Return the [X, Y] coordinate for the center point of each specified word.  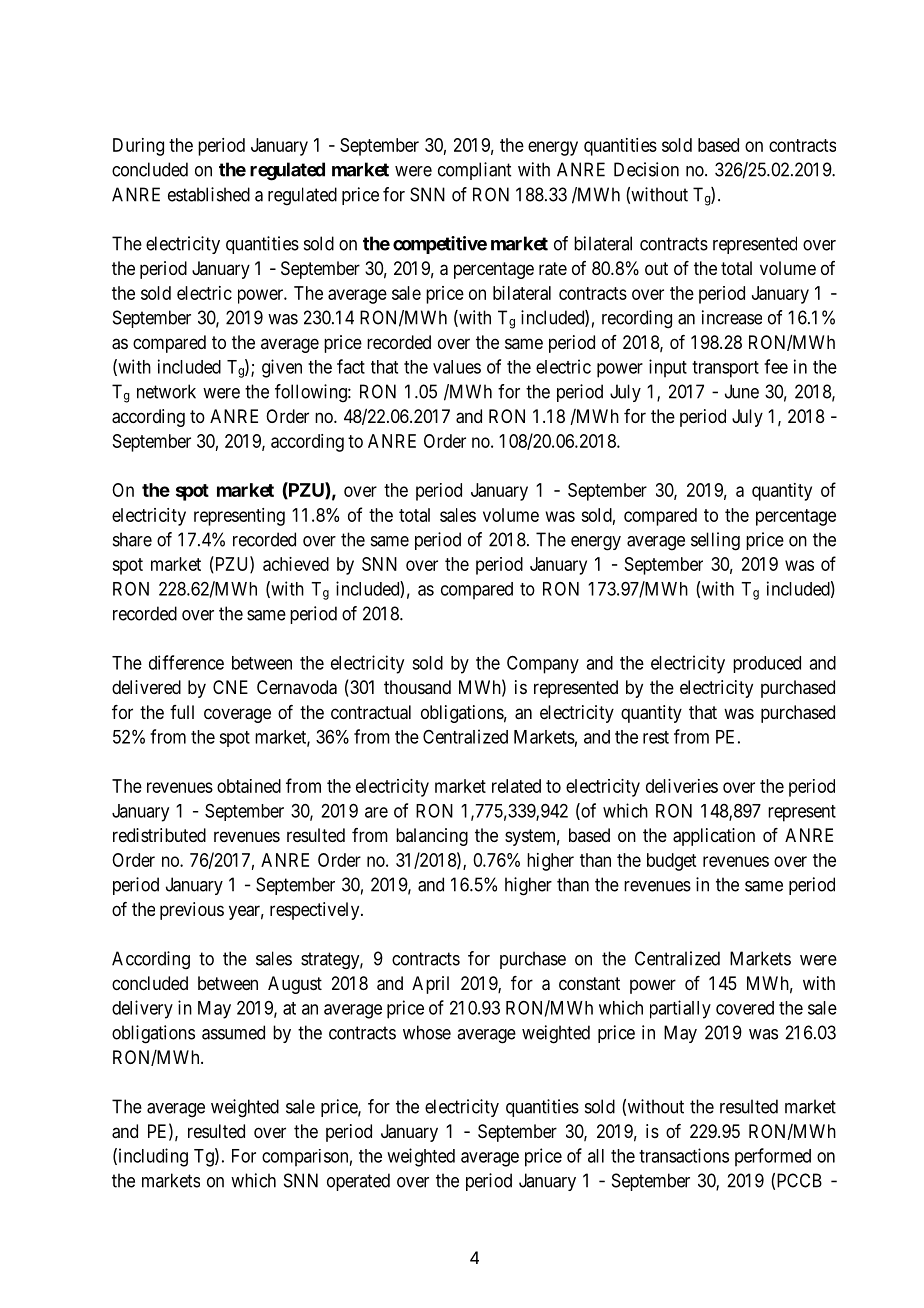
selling [715, 541]
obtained [249, 786]
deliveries [682, 786]
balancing [432, 837]
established [209, 194]
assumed [233, 1032]
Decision [646, 169]
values [457, 367]
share [132, 539]
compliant [474, 171]
